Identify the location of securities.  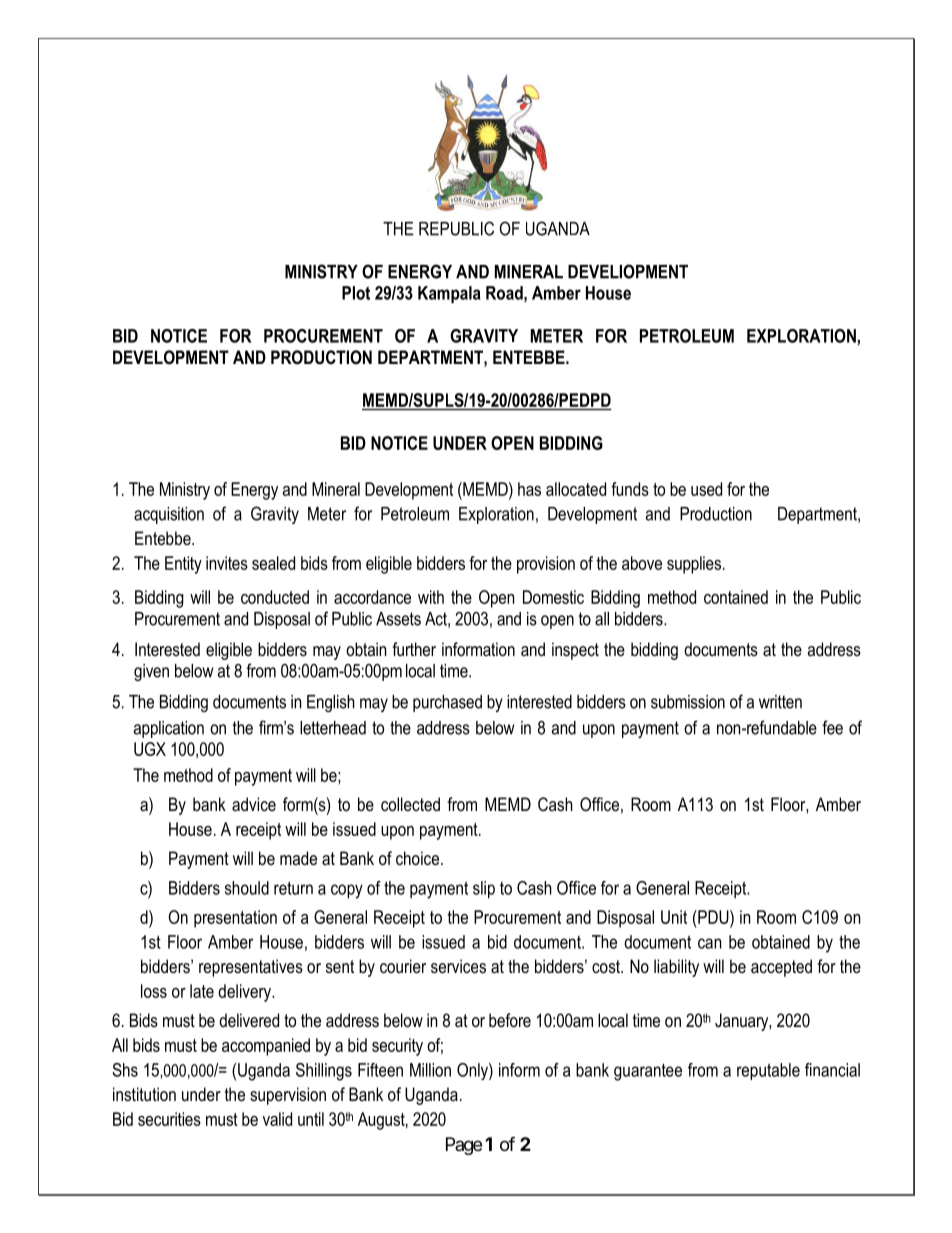
(169, 1119).
